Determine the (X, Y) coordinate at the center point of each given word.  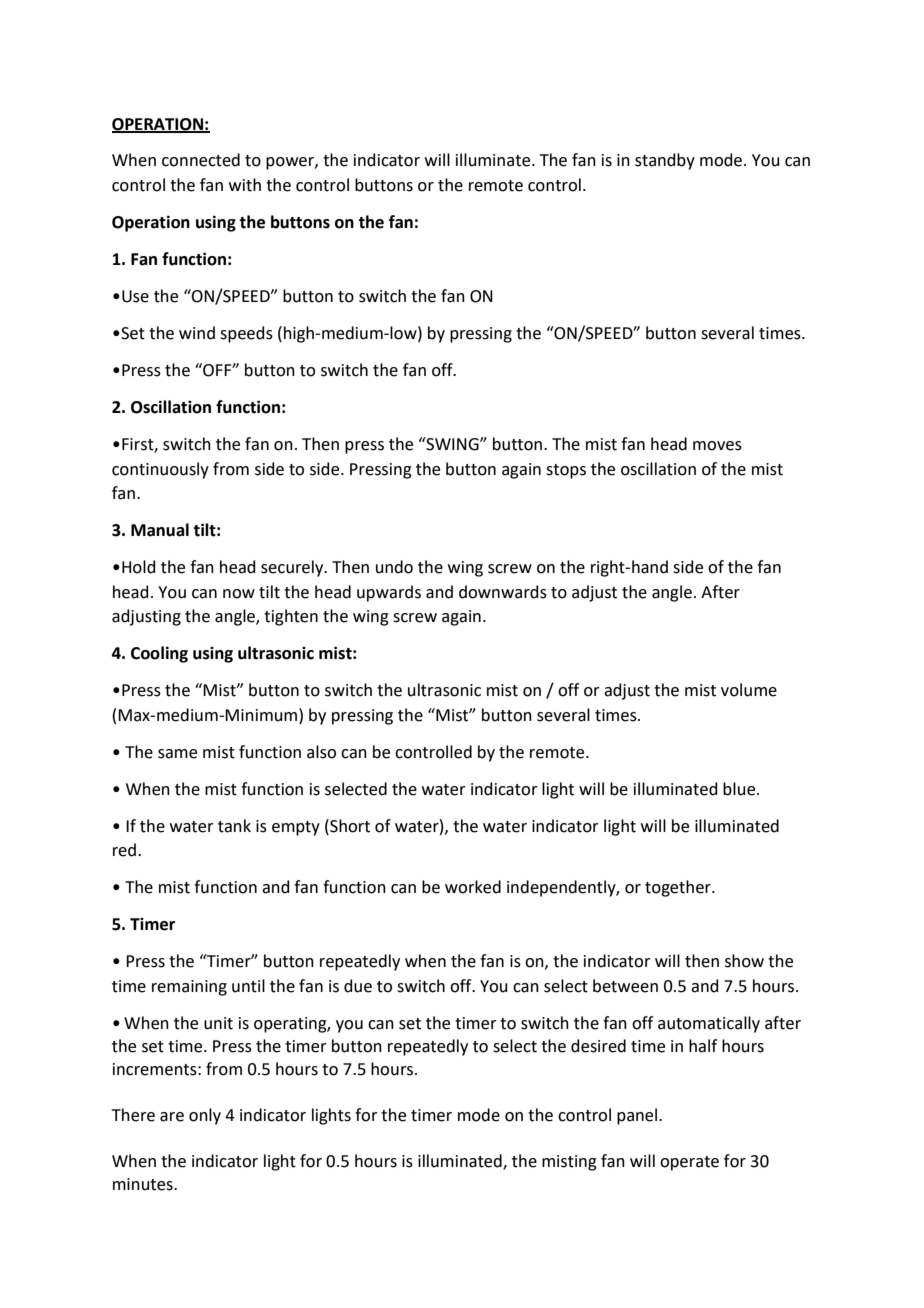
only (205, 1116)
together (679, 888)
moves (717, 446)
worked (473, 887)
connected (201, 160)
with (245, 185)
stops (566, 471)
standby (665, 161)
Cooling (159, 654)
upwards (389, 593)
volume (749, 690)
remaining (189, 988)
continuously (160, 470)
